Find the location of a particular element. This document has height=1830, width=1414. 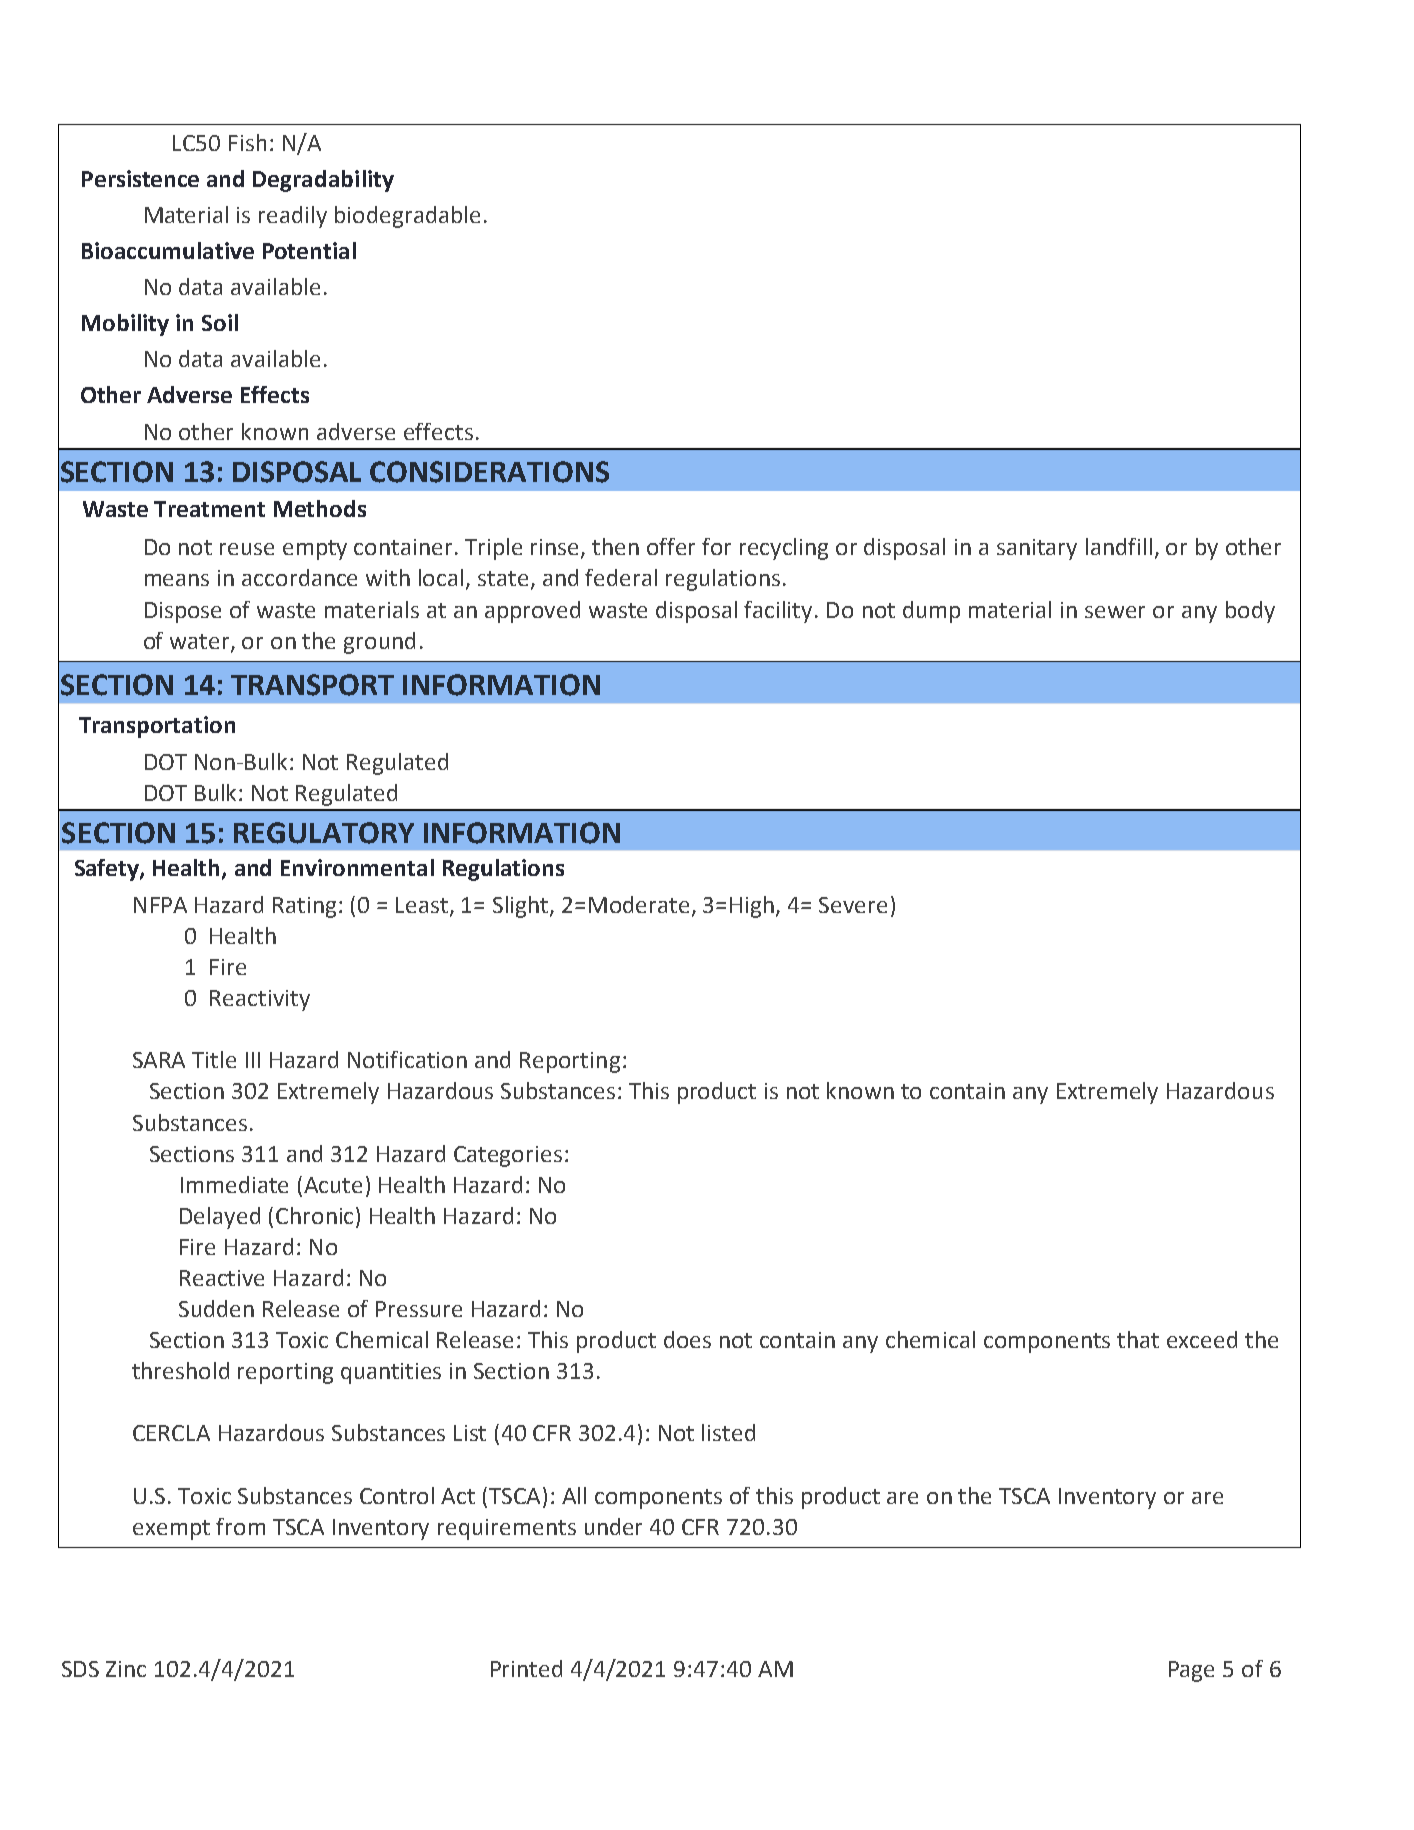

Printed is located at coordinates (526, 1668).
